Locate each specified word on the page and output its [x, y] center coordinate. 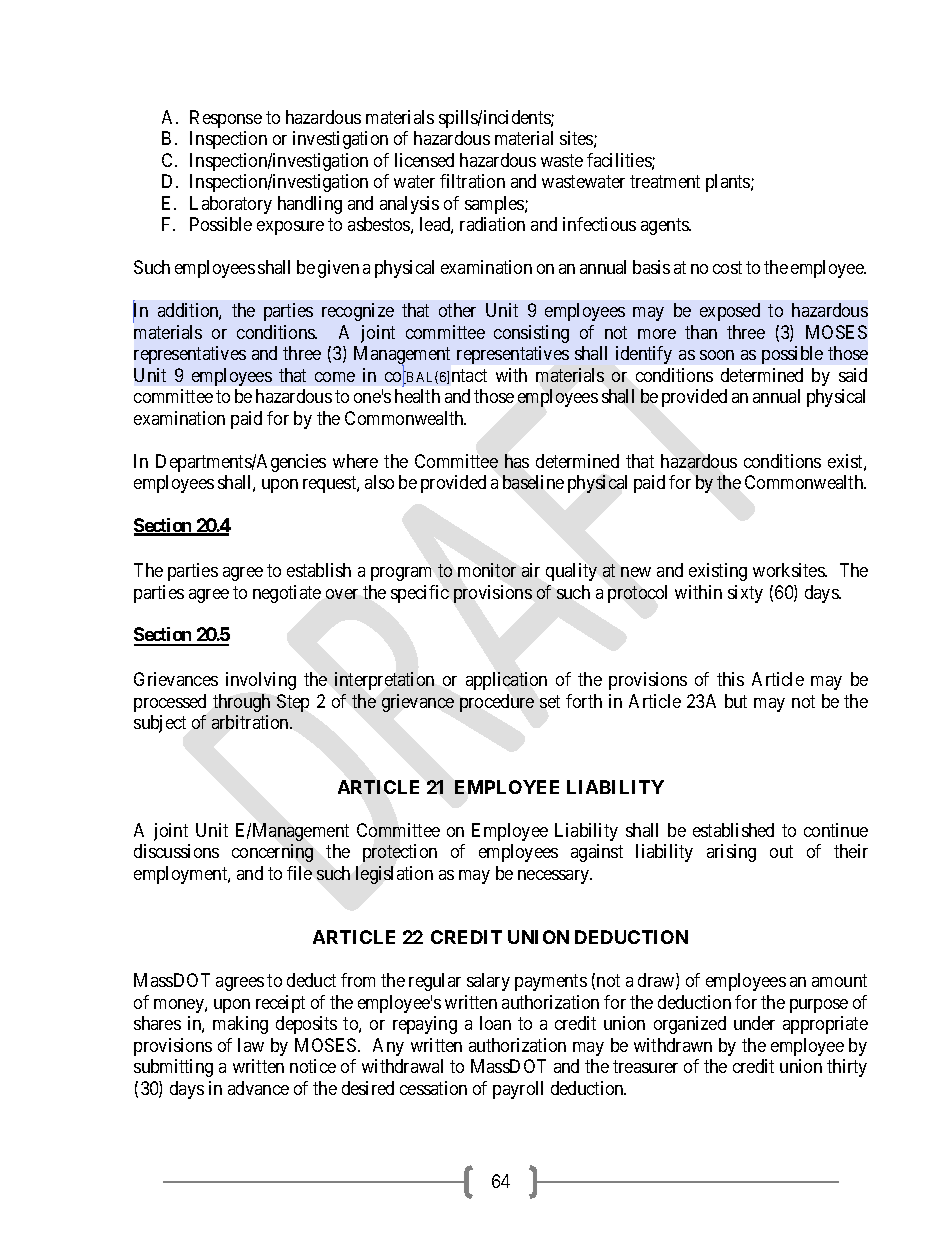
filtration [472, 181]
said [853, 375]
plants [729, 183]
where [355, 461]
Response [226, 119]
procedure [497, 703]
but [736, 701]
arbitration [252, 722]
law [251, 1045]
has [517, 461]
